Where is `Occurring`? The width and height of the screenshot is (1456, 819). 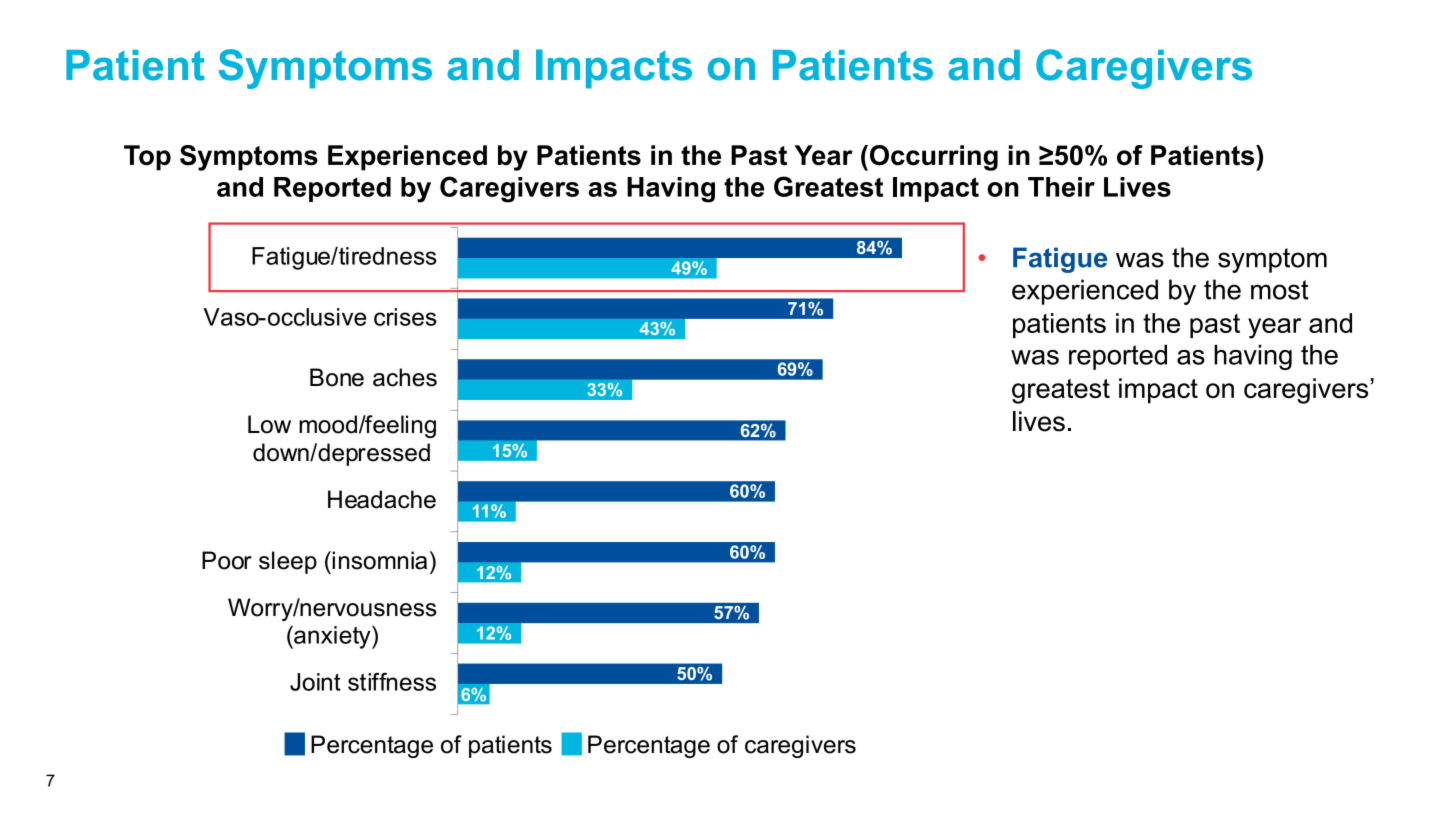 Occurring is located at coordinates (934, 158).
